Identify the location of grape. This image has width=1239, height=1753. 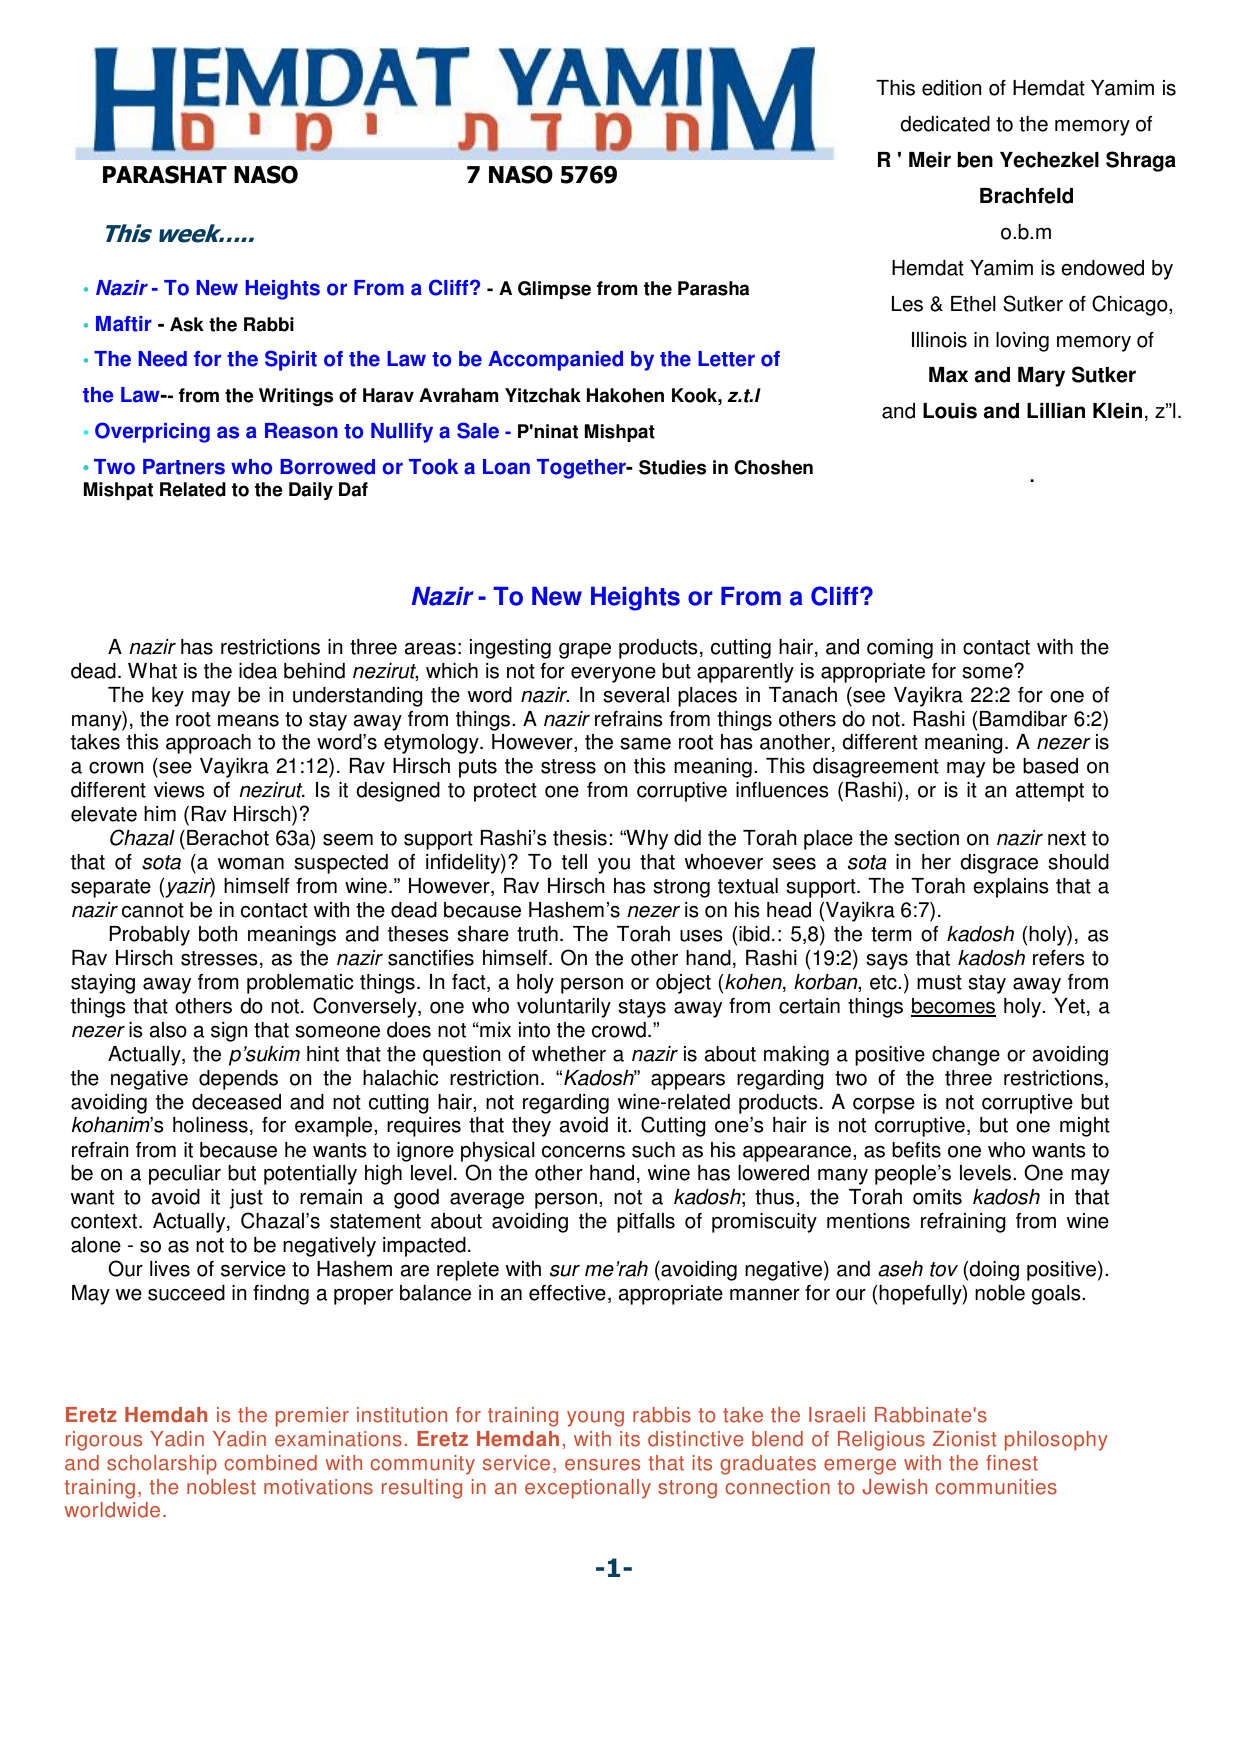
(585, 651).
